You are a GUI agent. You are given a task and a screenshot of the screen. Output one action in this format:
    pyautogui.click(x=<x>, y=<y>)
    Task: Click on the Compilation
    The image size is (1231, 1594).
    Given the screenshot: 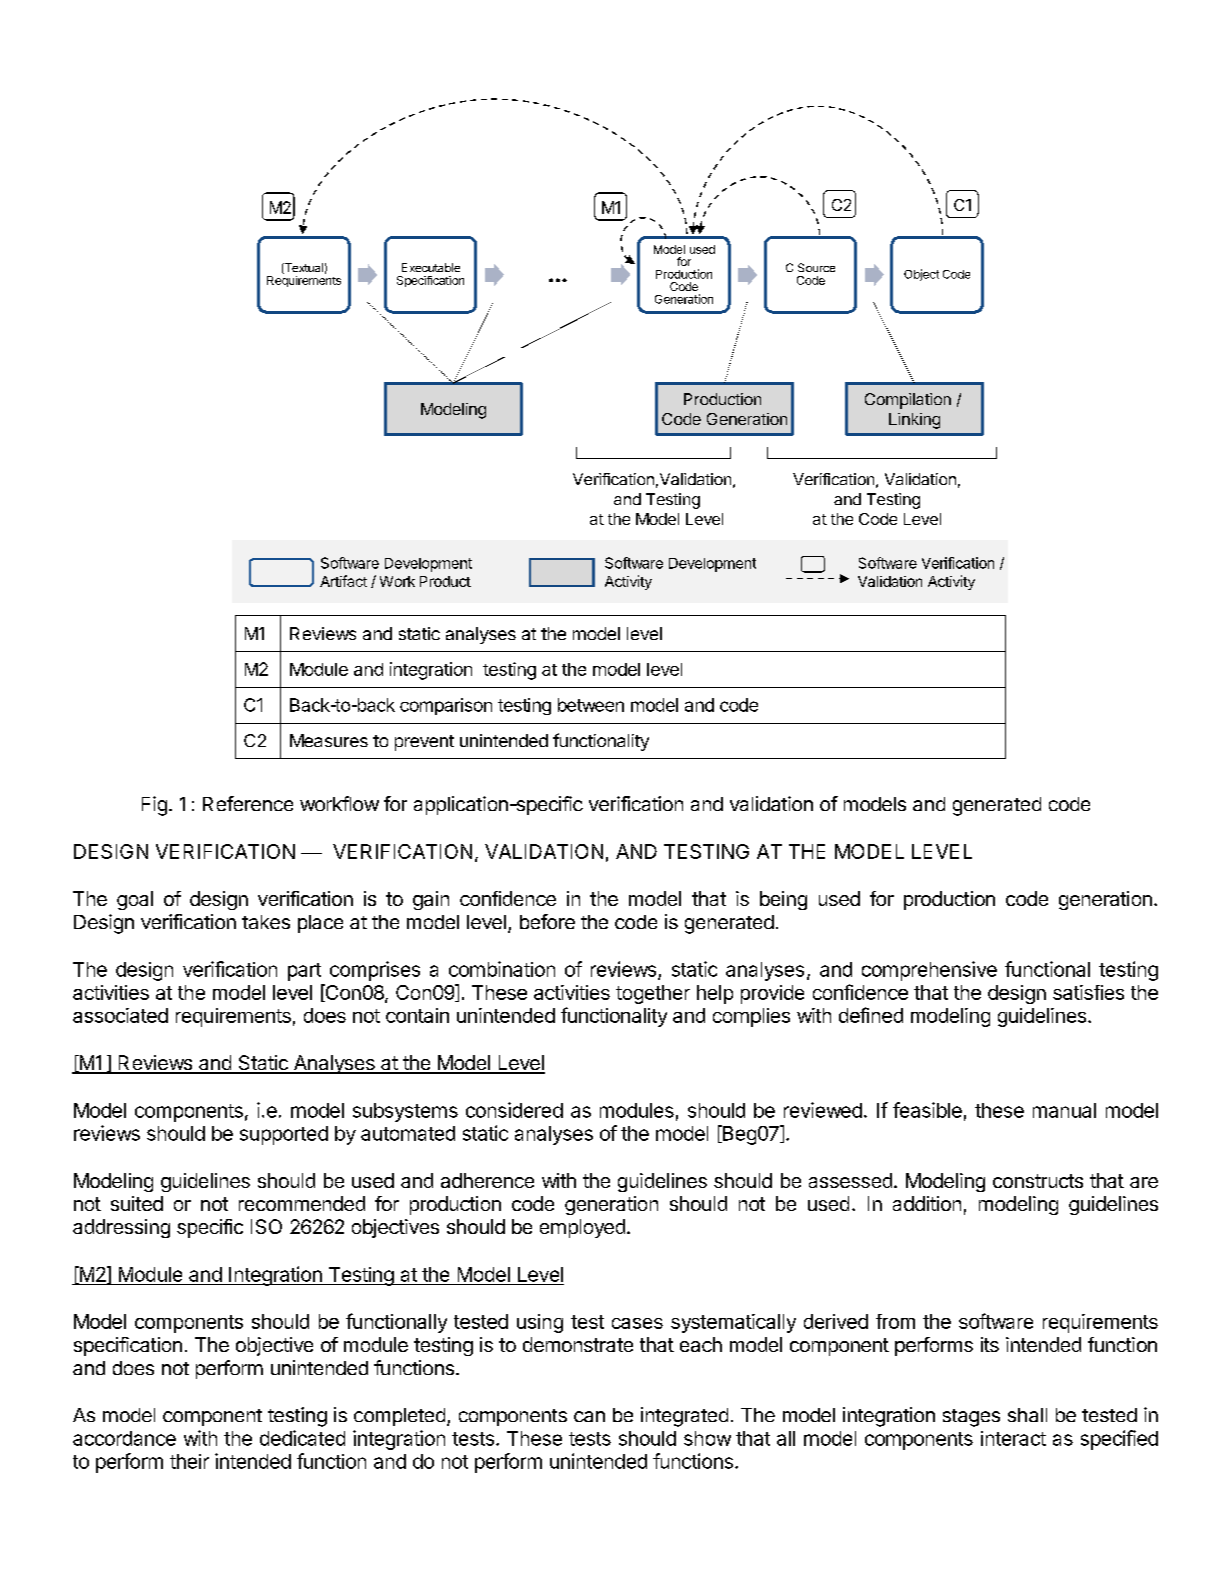 What is the action you would take?
    pyautogui.click(x=908, y=401)
